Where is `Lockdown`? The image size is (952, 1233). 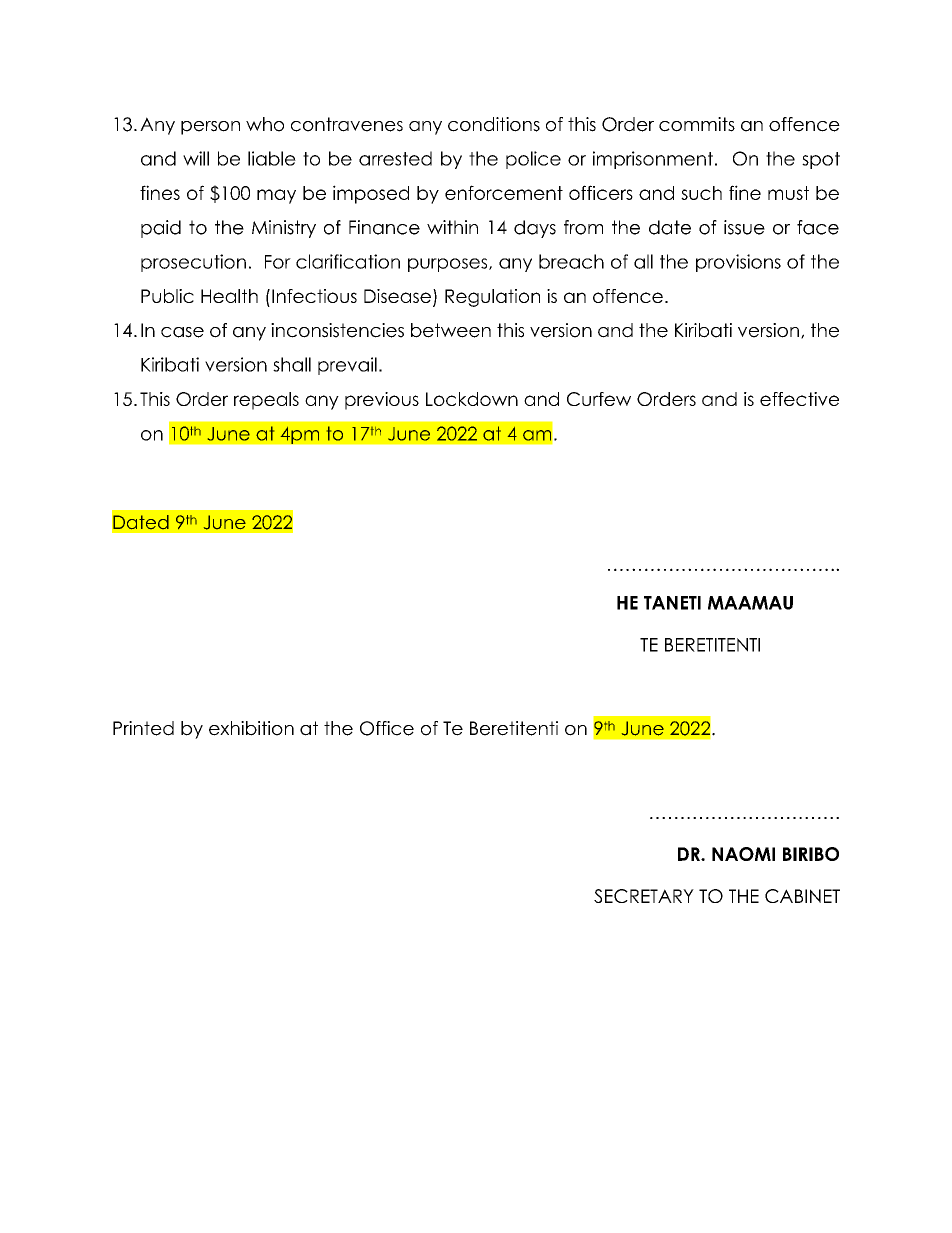 Lockdown is located at coordinates (472, 399).
